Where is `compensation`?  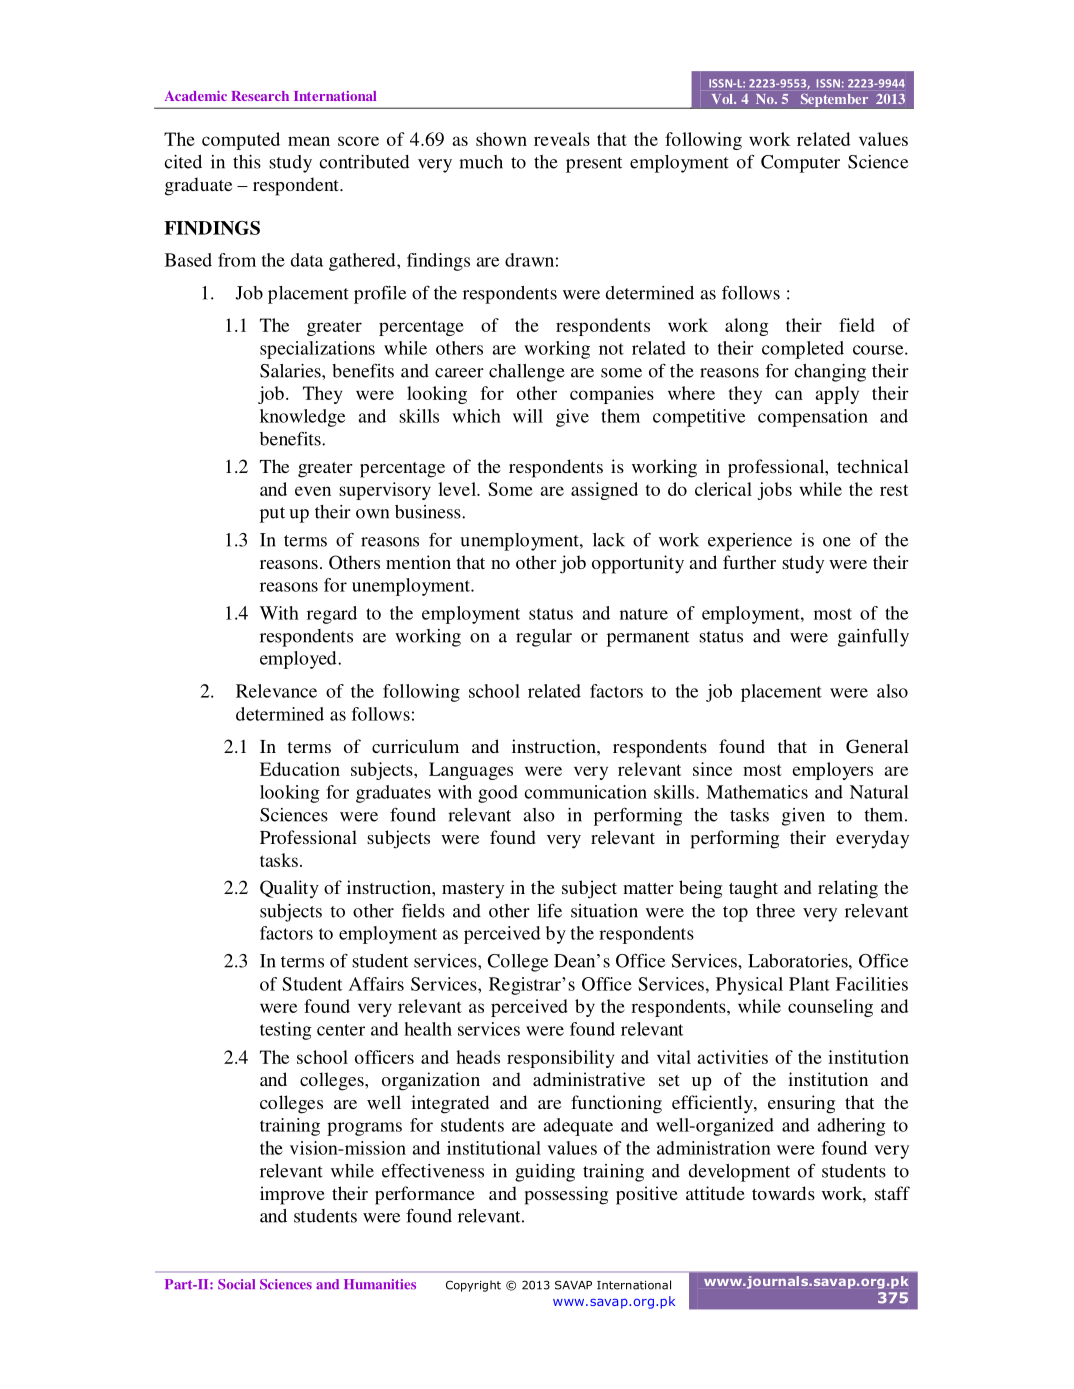
compensation is located at coordinates (813, 418).
